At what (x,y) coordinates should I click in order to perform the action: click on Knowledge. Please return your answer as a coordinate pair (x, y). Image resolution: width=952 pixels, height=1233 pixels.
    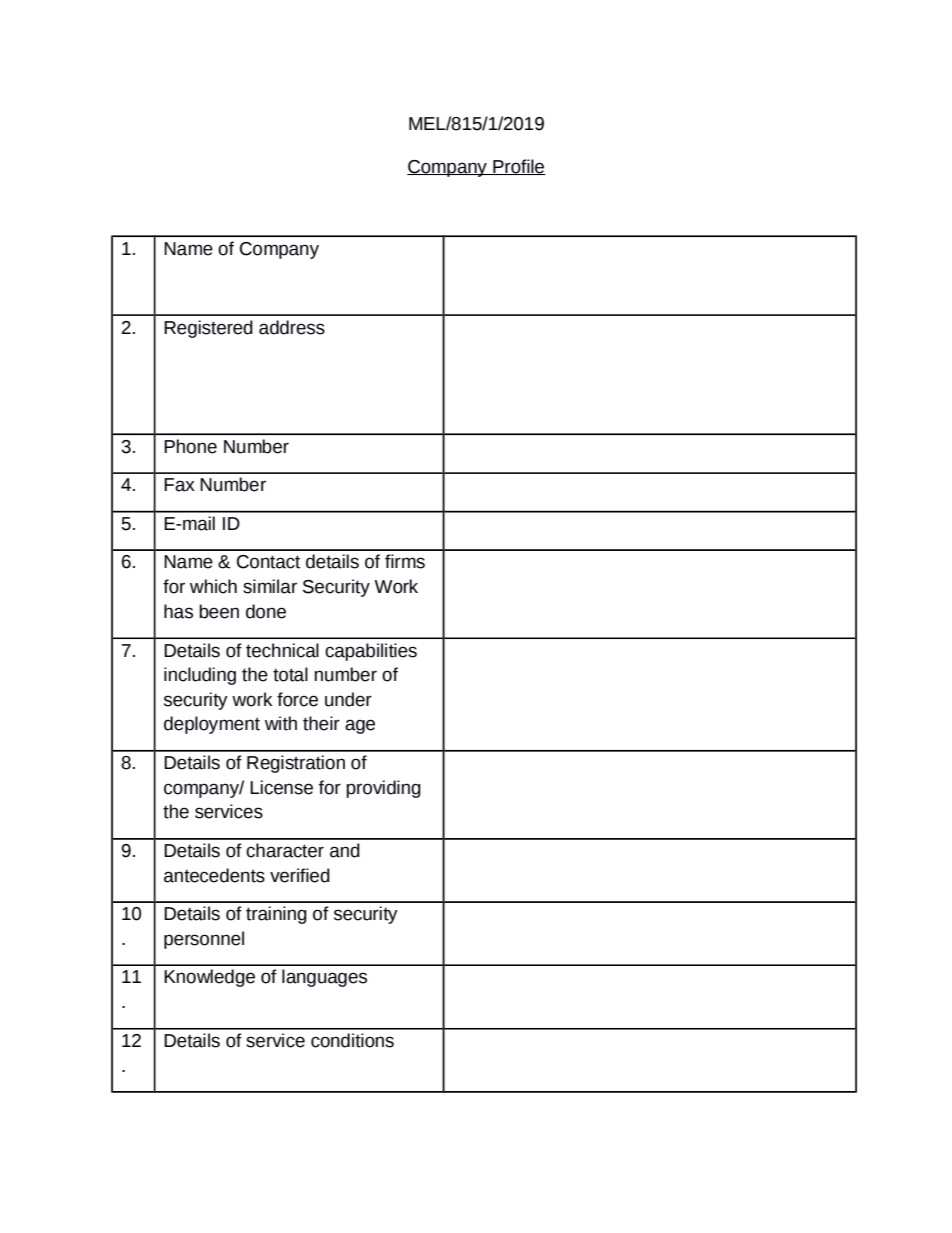
    Looking at the image, I should click on (209, 978).
